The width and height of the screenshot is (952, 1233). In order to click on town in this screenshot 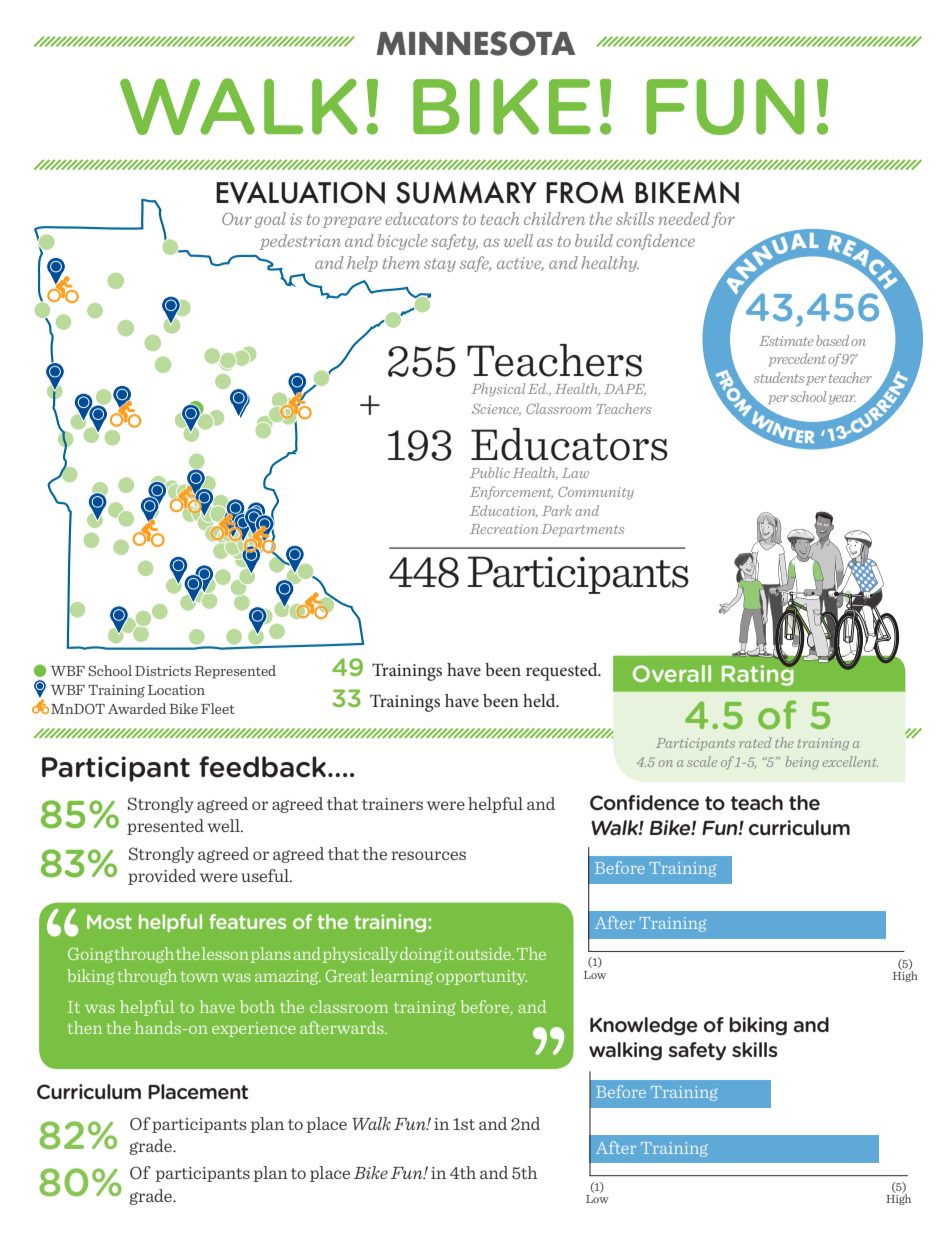, I will do `click(199, 976)`.
